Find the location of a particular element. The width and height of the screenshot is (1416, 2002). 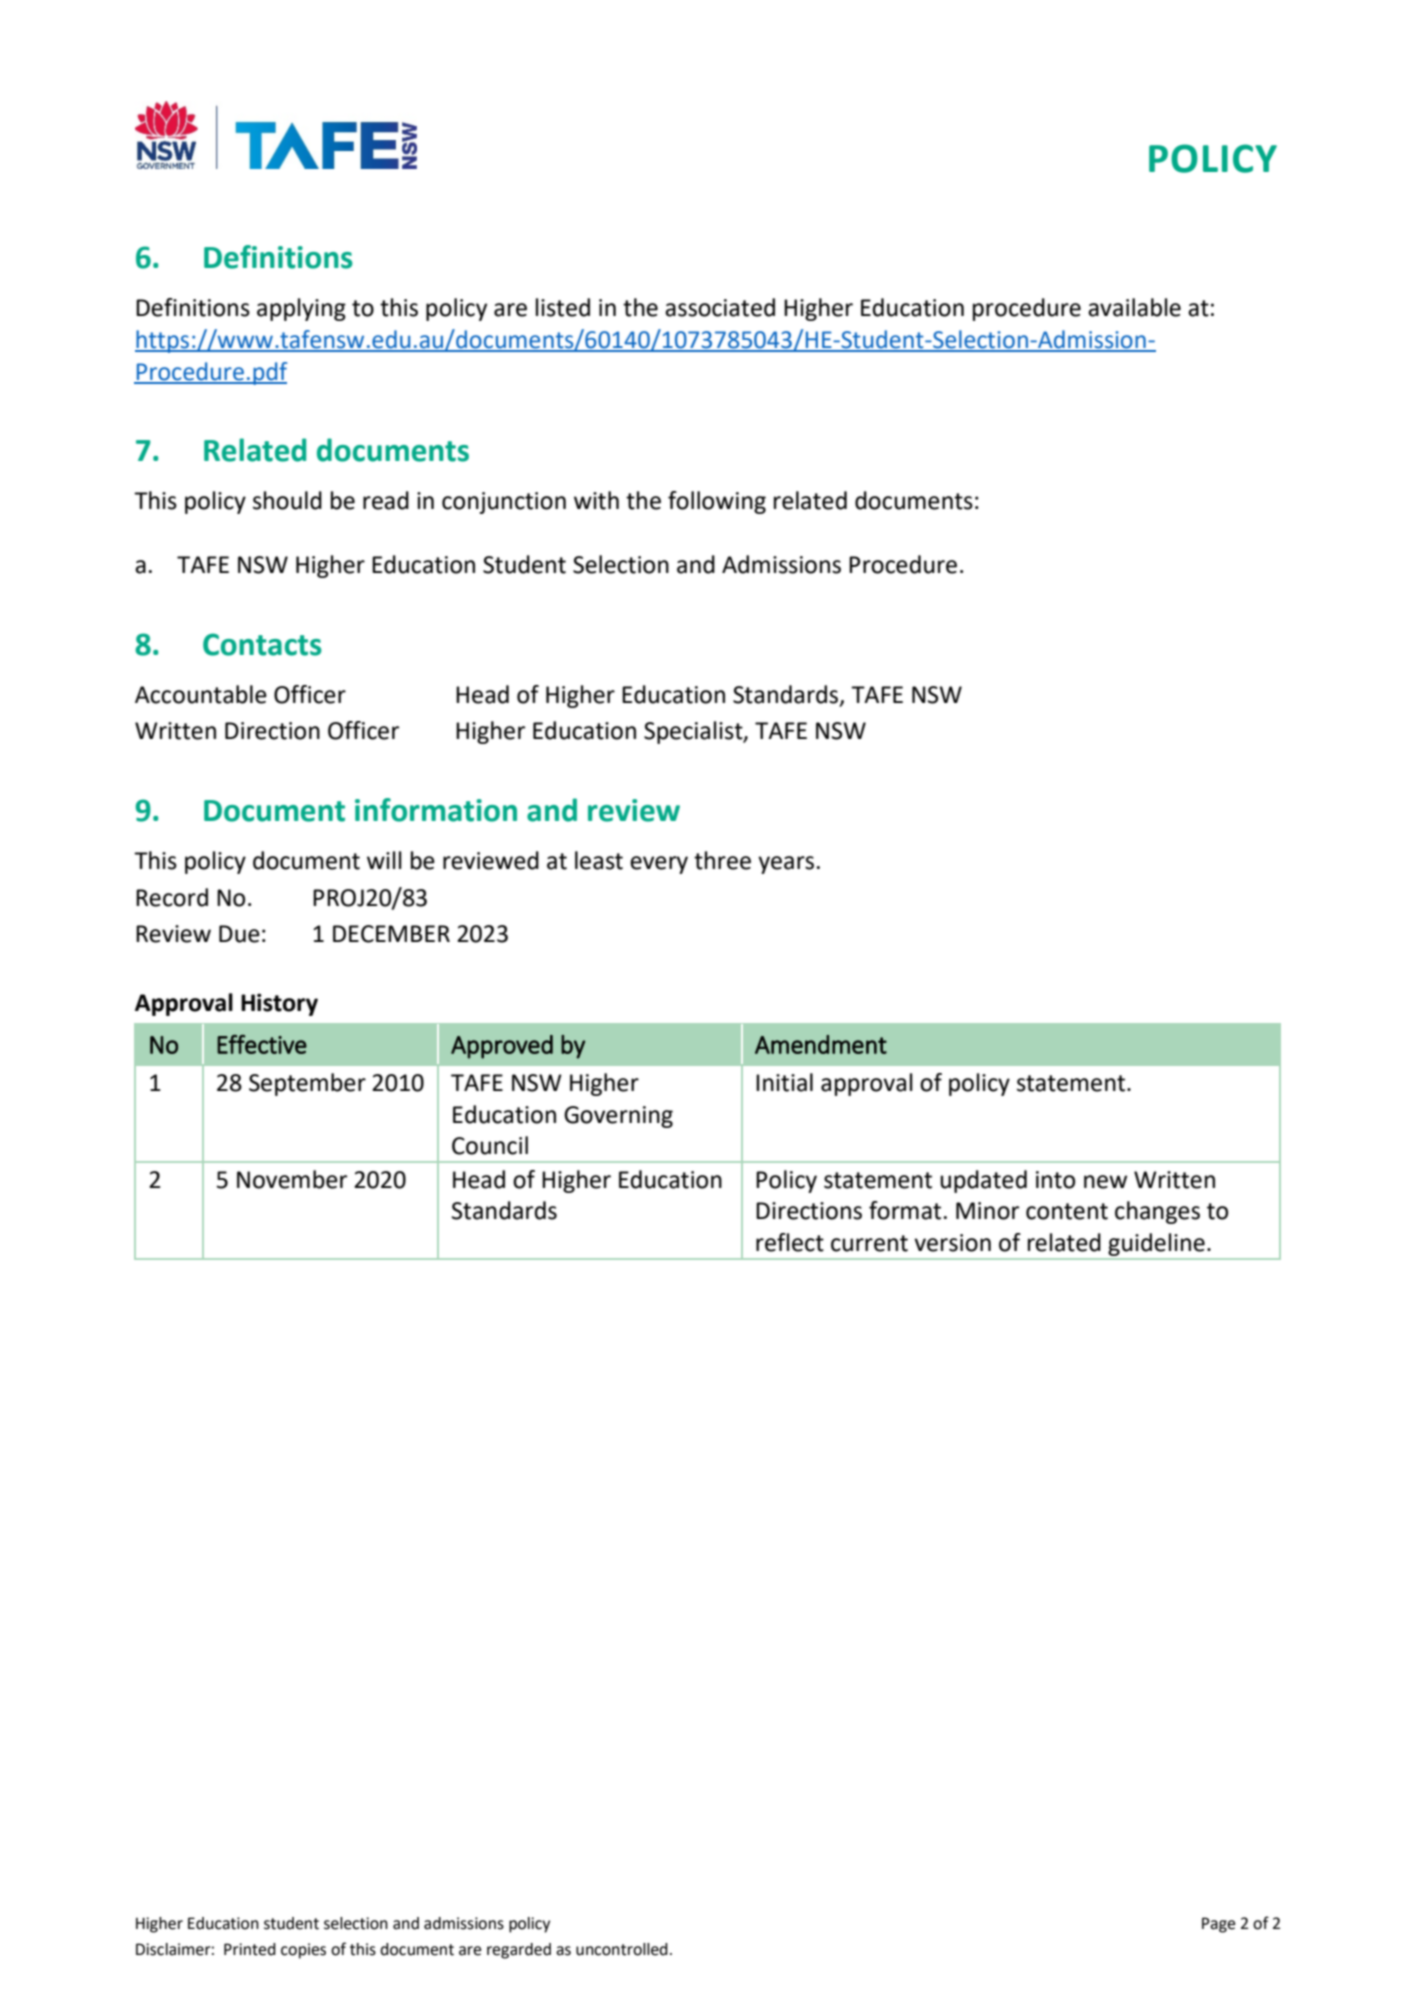

applying is located at coordinates (301, 309).
